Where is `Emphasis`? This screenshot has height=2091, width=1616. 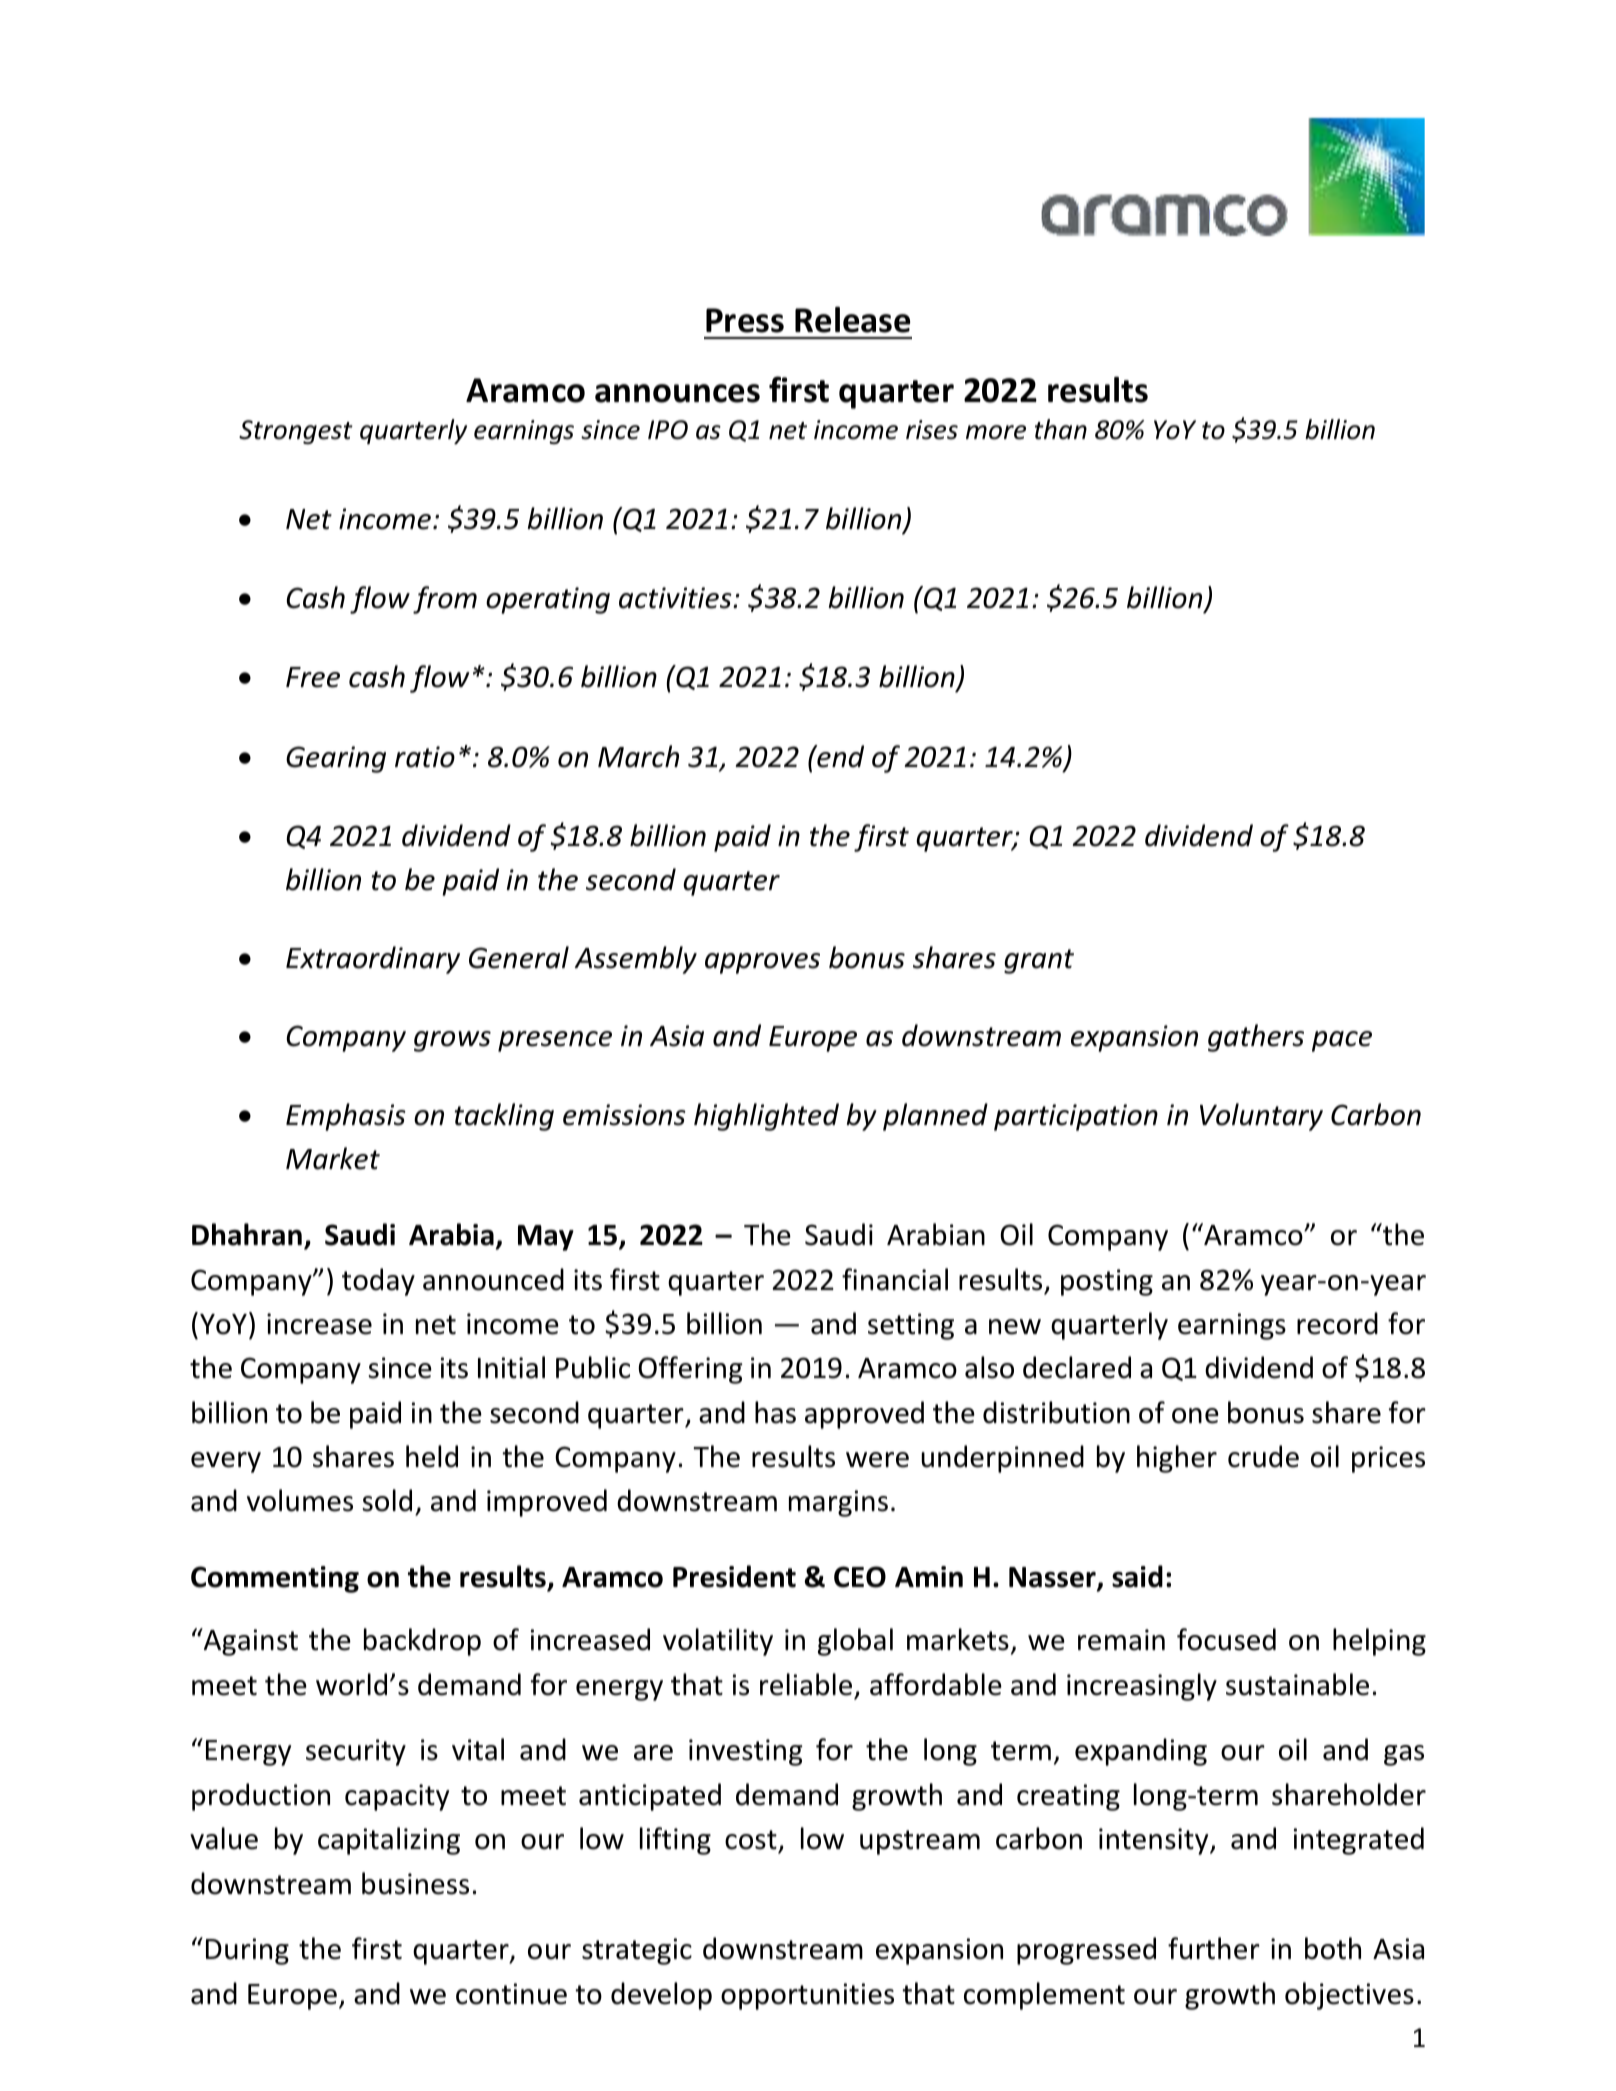
Emphasis is located at coordinates (346, 1117).
